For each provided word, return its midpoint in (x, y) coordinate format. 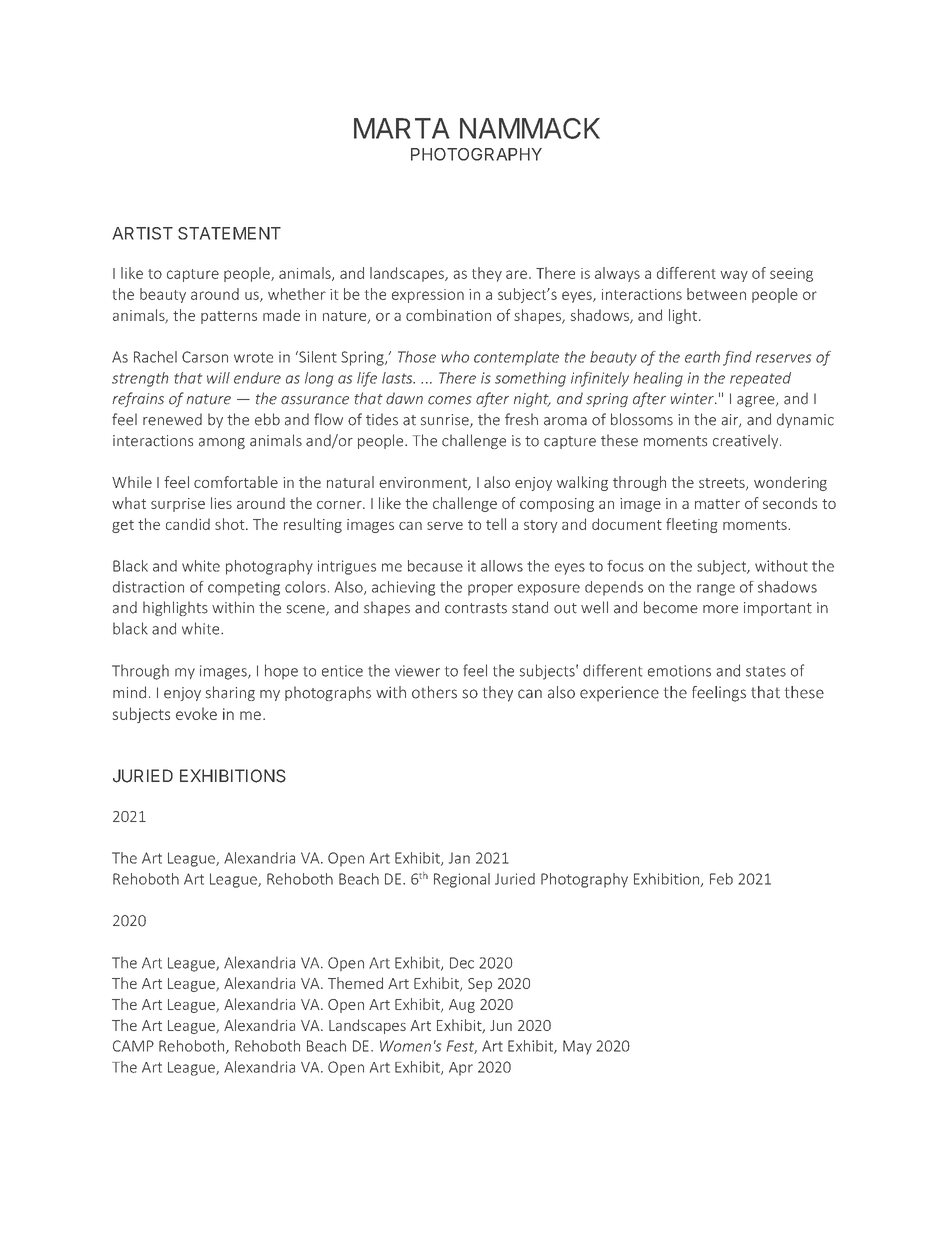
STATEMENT (229, 233)
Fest (462, 1047)
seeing (791, 275)
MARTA (402, 128)
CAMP (133, 1046)
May (577, 1047)
